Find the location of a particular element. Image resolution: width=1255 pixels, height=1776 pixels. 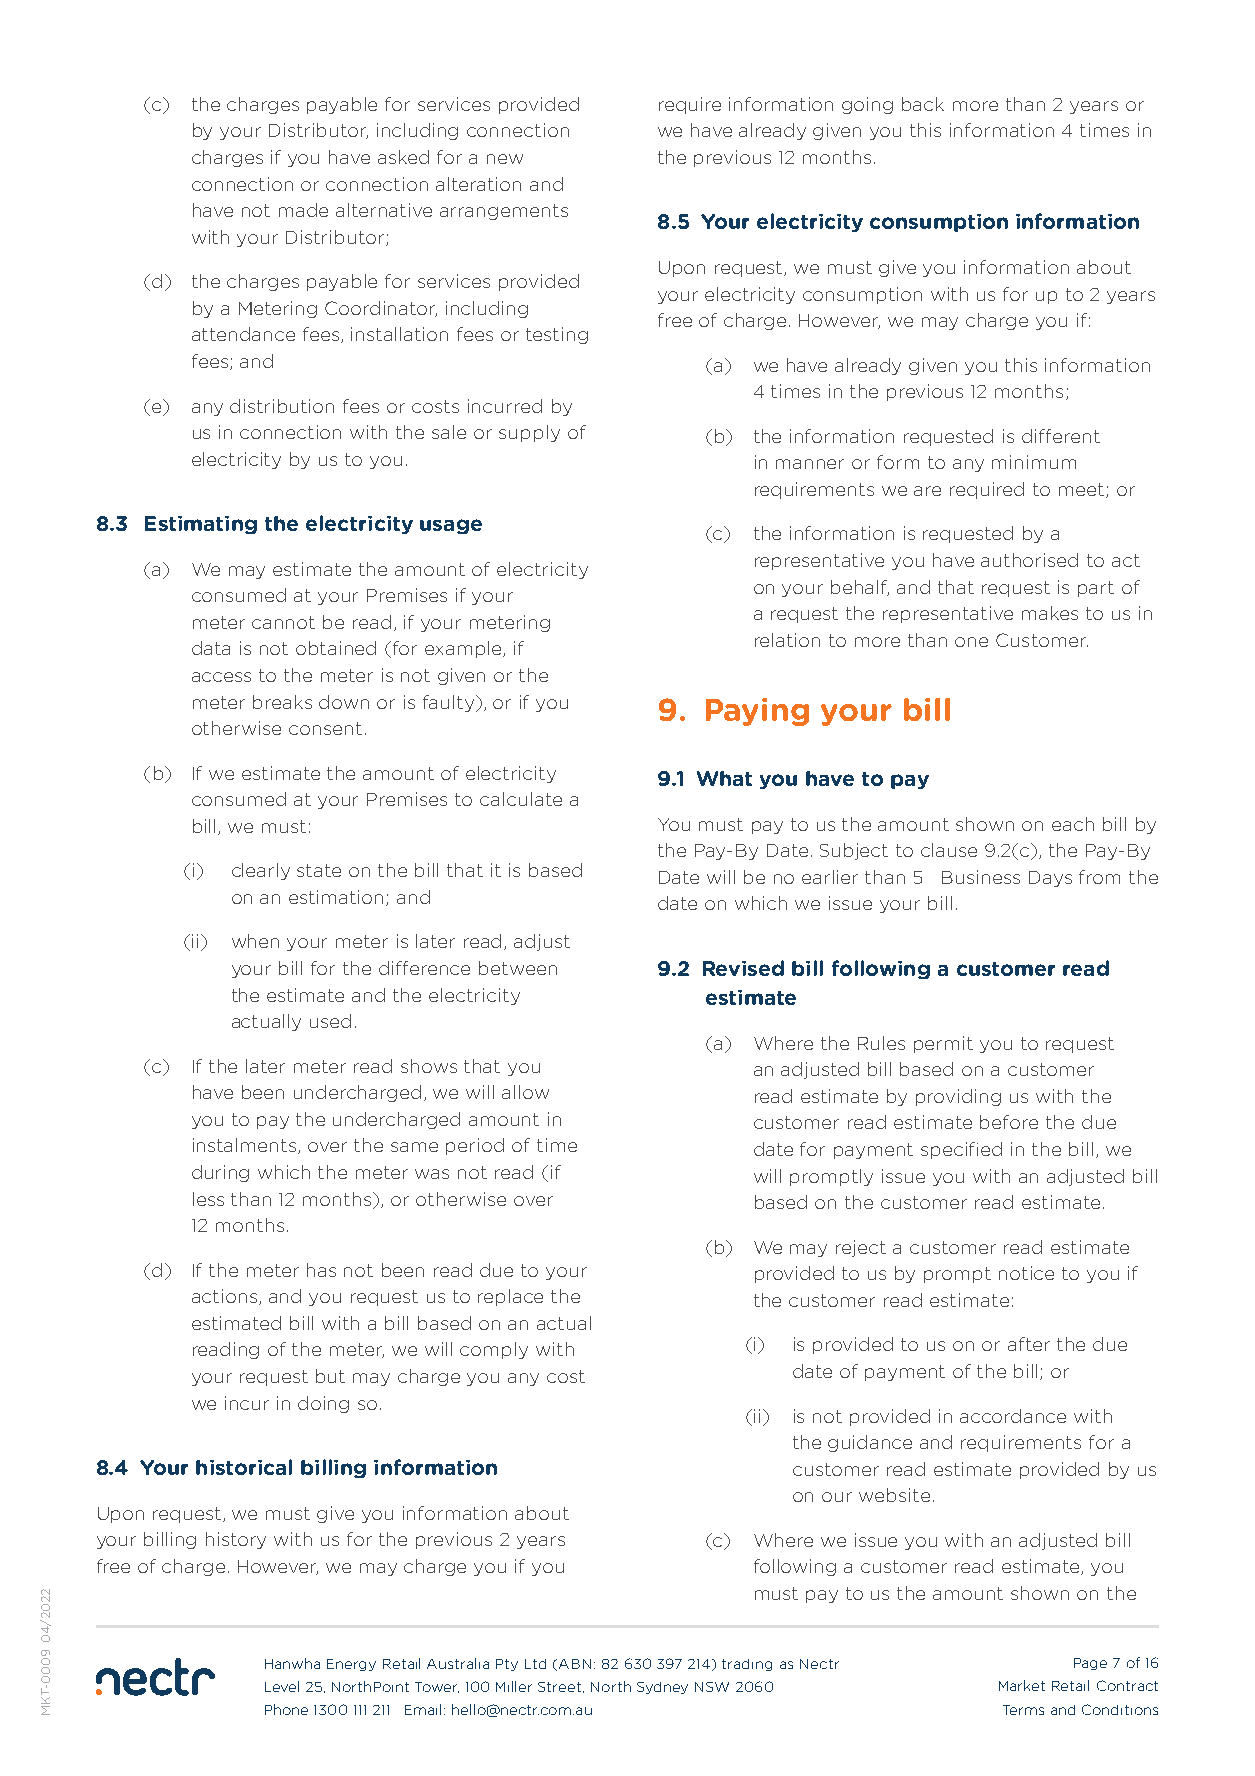

instalments is located at coordinates (246, 1146).
